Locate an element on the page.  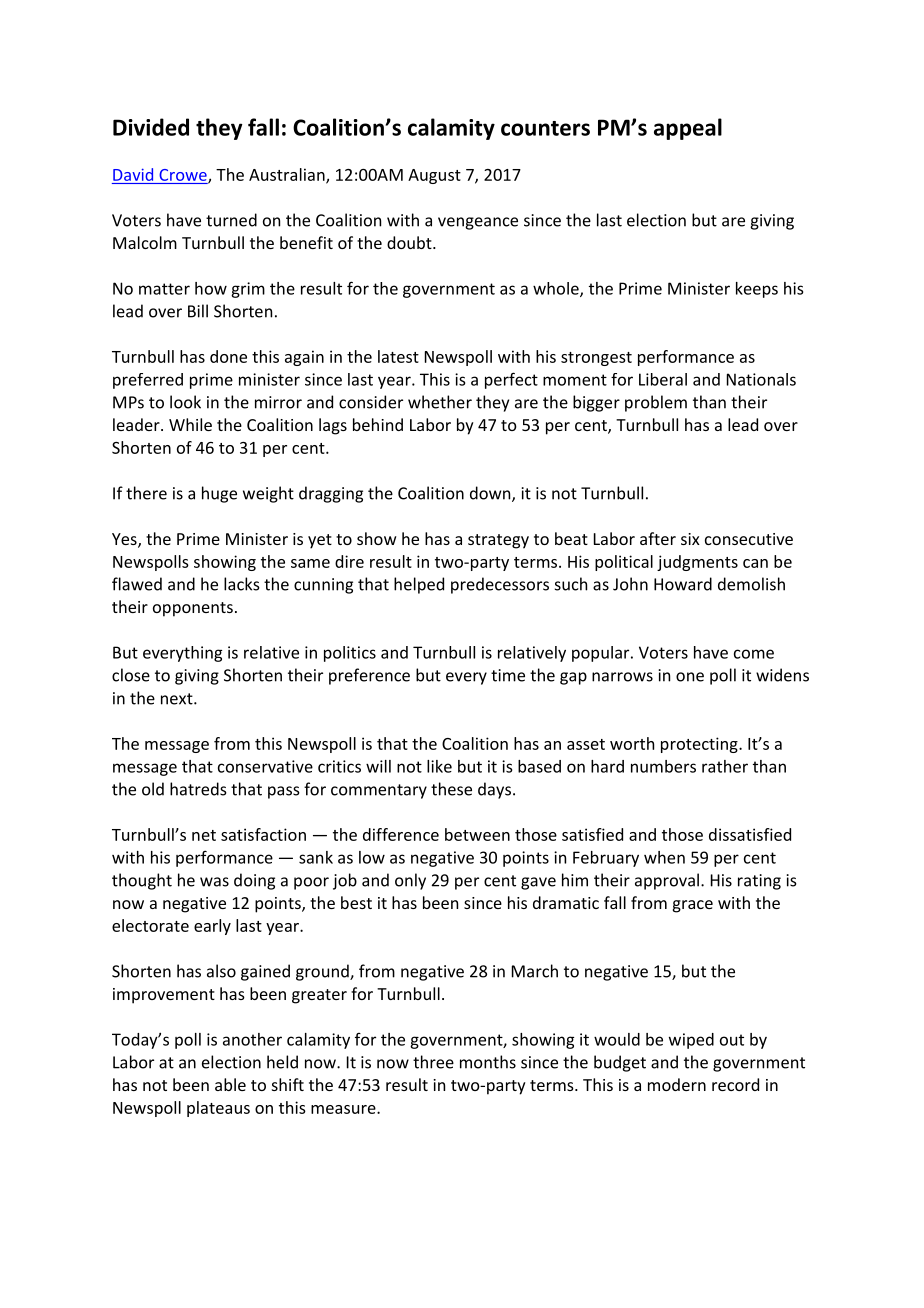
problem is located at coordinates (656, 403).
